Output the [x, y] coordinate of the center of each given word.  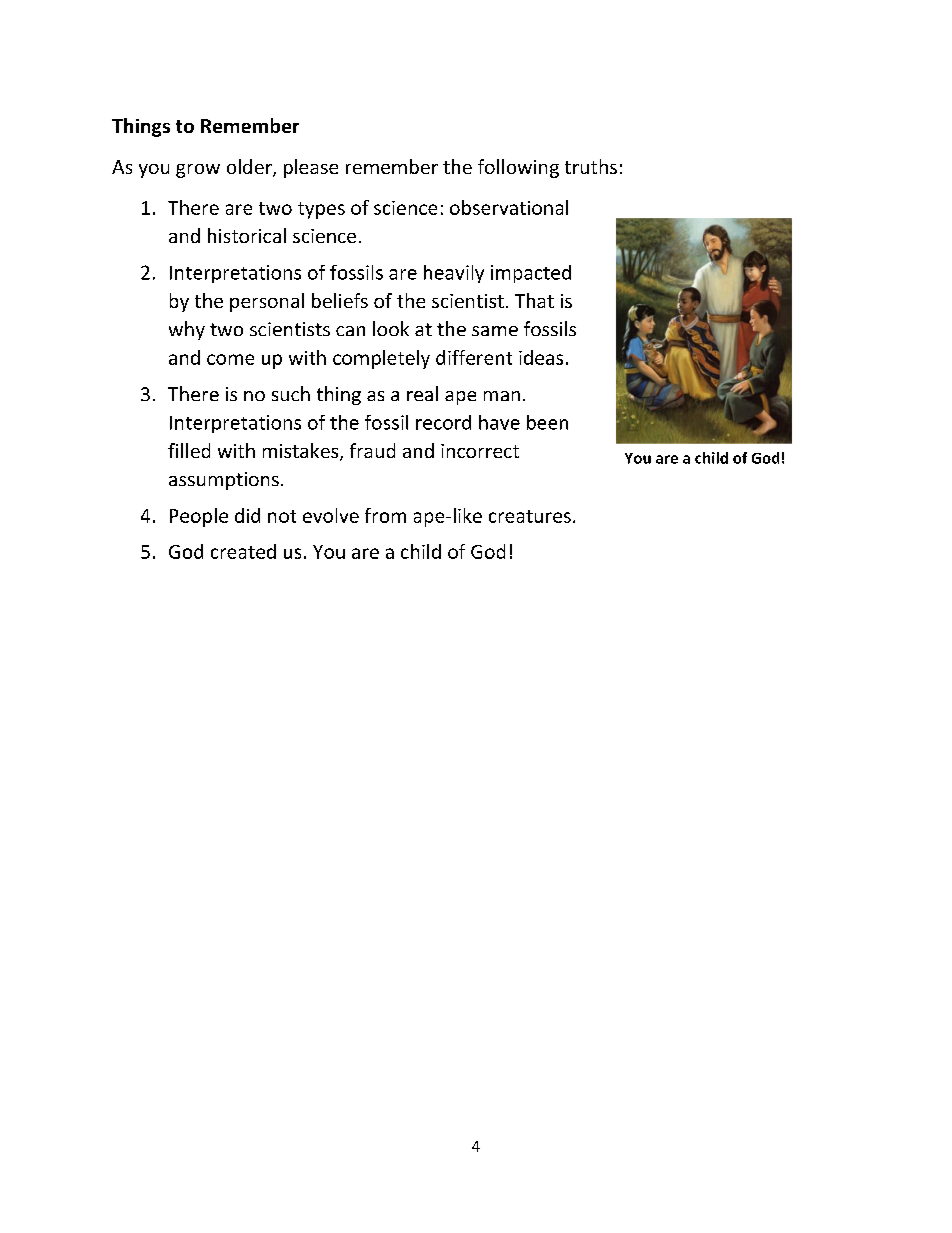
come [230, 359]
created [243, 551]
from [385, 515]
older [250, 168]
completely [381, 359]
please [311, 168]
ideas [541, 357]
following [518, 168]
